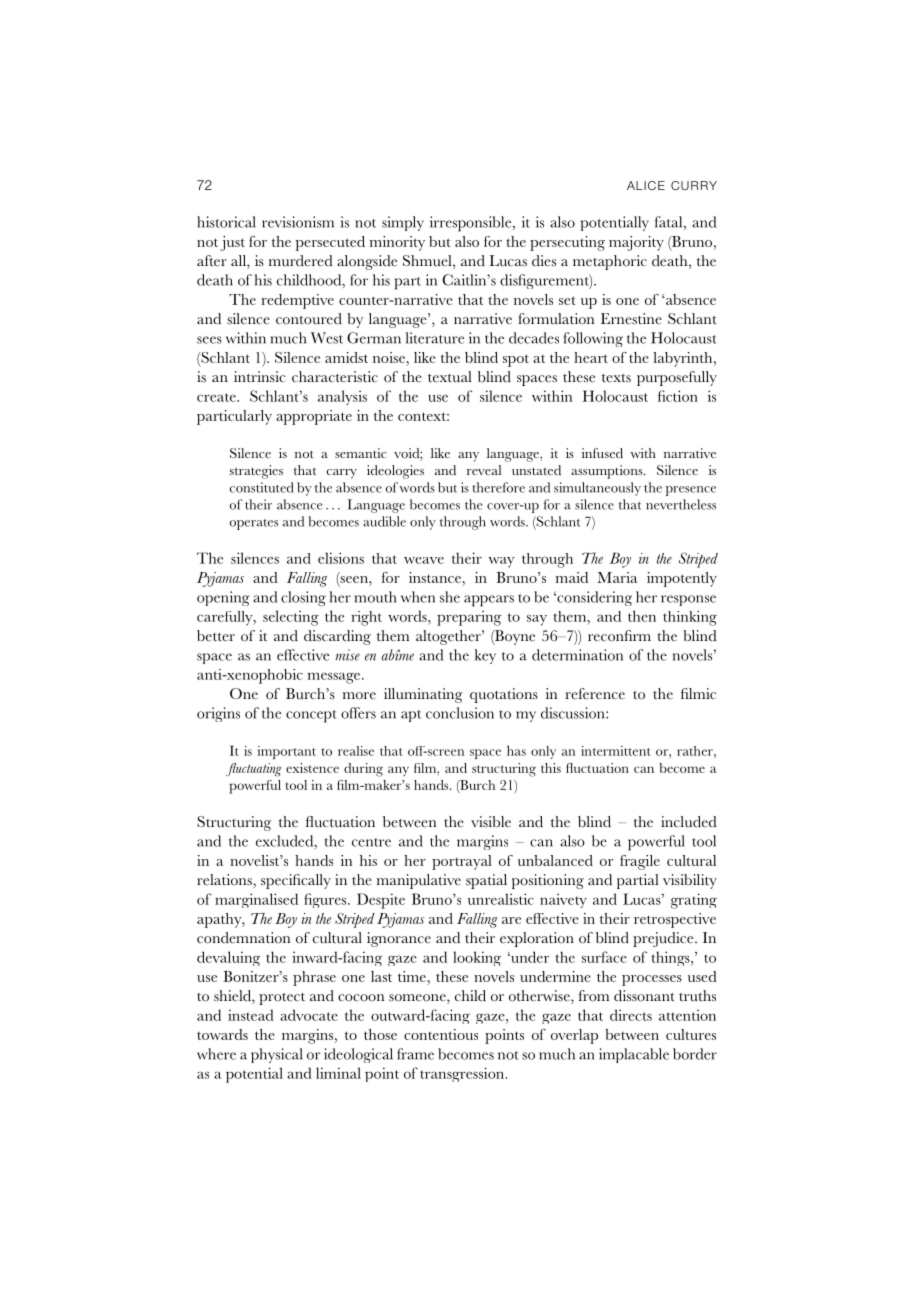 The height and width of the page is (1308, 924). Describe the element at coordinates (678, 396) in the page. I see `fiction` at that location.
